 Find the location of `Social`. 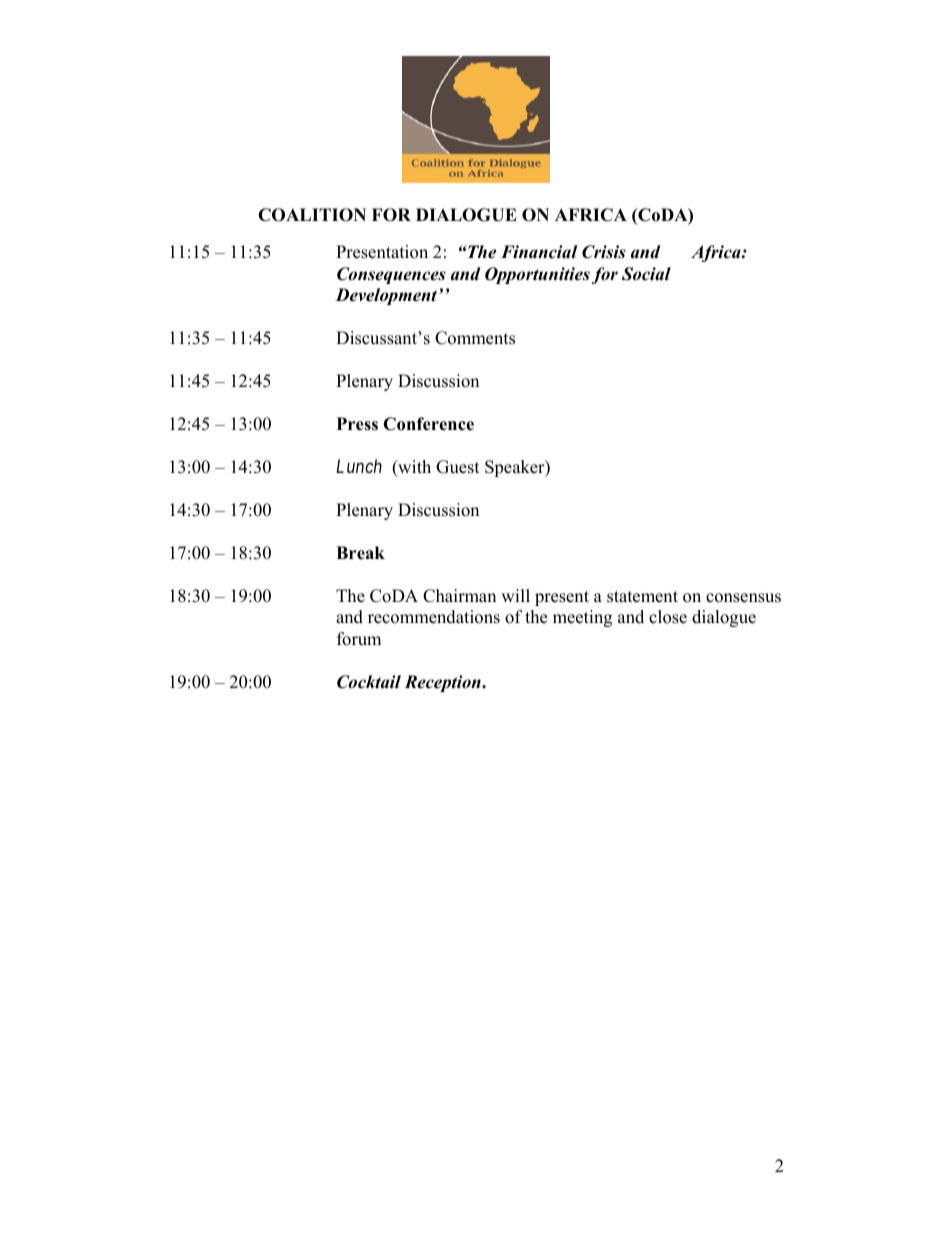

Social is located at coordinates (646, 274).
